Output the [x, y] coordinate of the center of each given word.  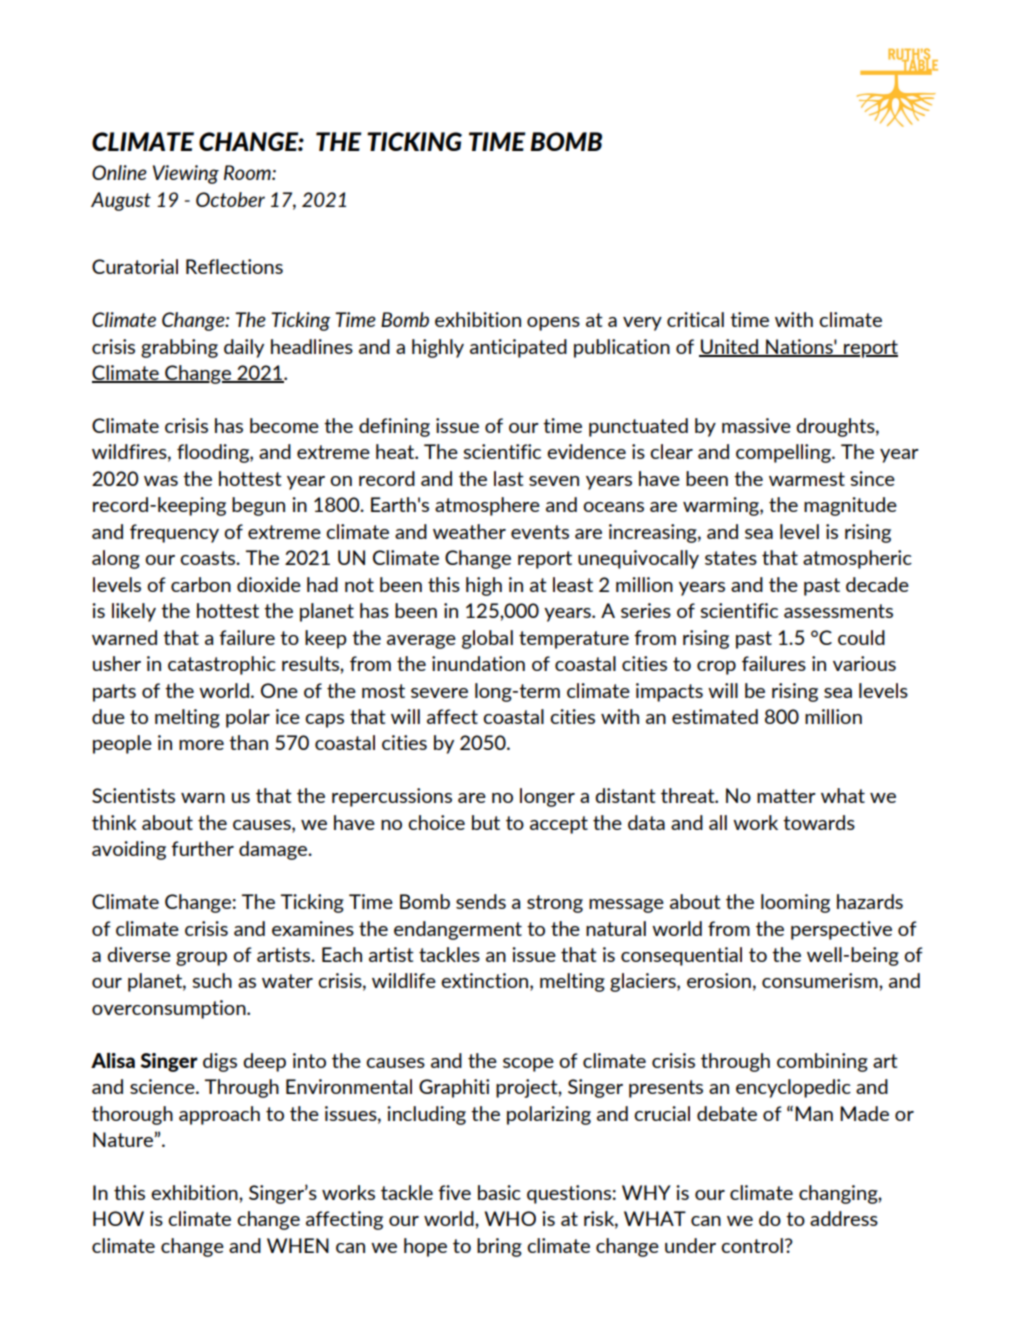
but [486, 822]
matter [786, 796]
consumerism [821, 980]
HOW [118, 1218]
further [202, 848]
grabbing [179, 348]
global [487, 639]
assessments [838, 611]
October [230, 199]
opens [553, 324]
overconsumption [170, 1009]
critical [695, 319]
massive [756, 425]
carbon [201, 584]
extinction [486, 982]
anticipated [518, 348]
